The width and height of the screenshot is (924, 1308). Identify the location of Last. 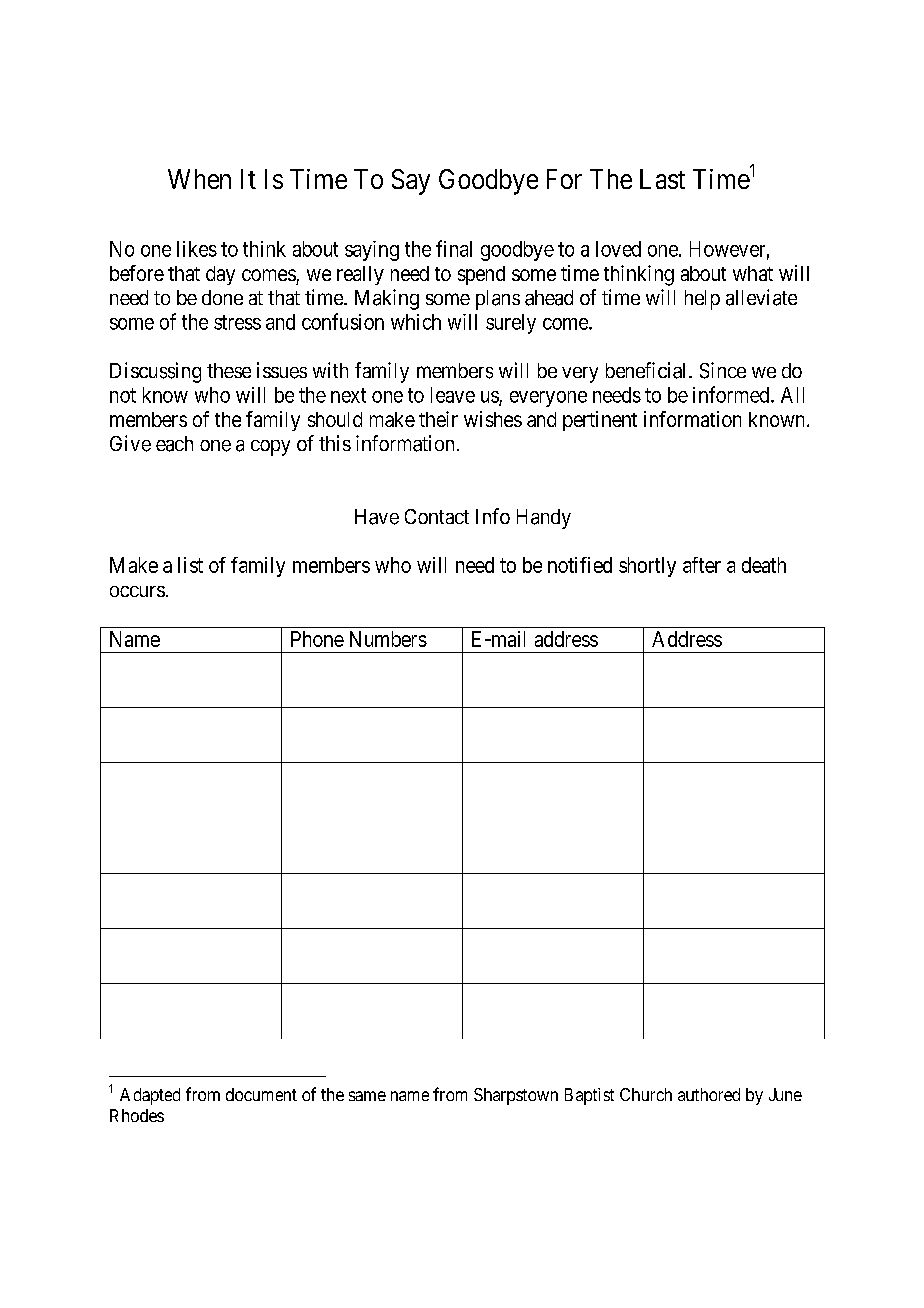
(662, 179).
